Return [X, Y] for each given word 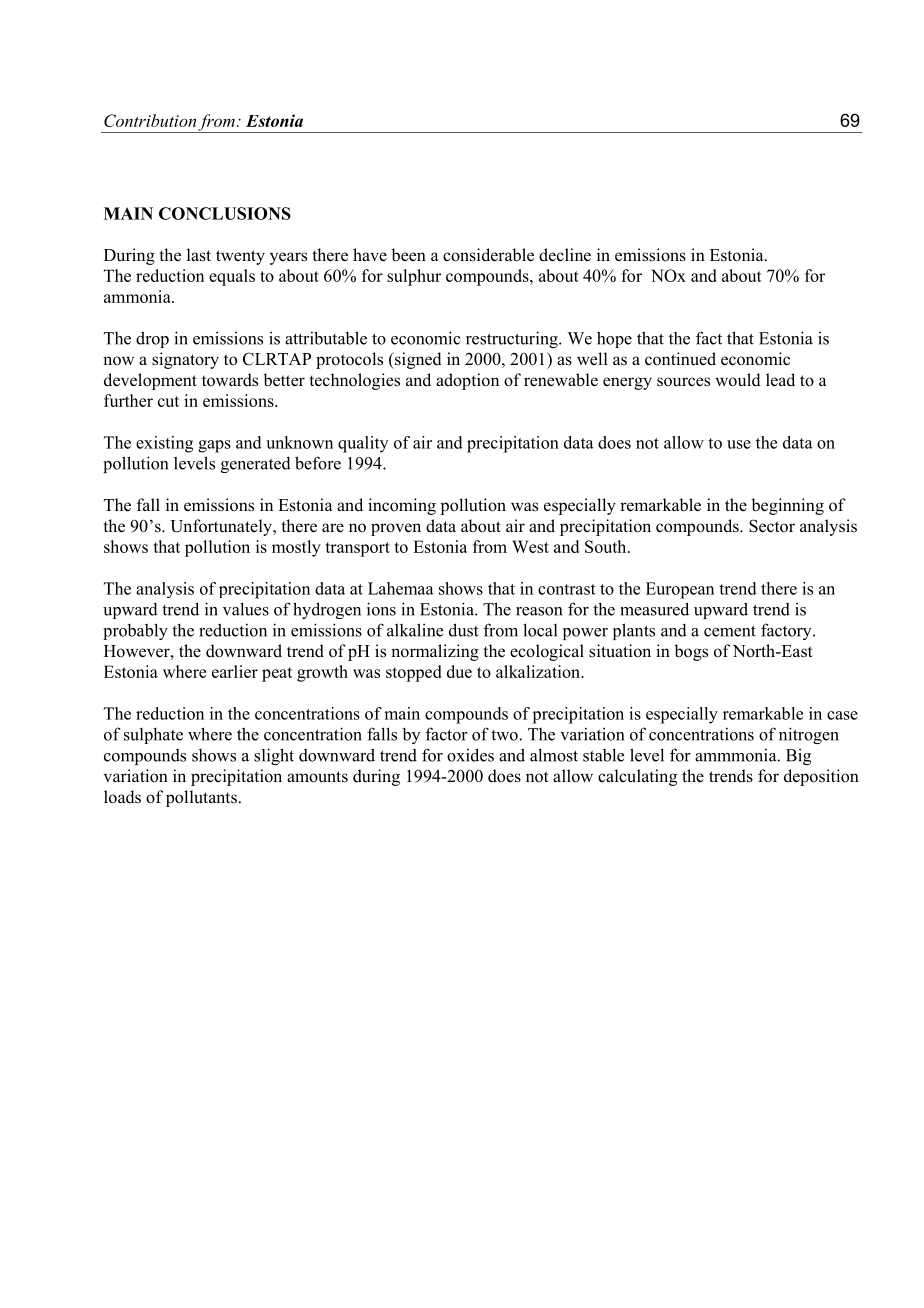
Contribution [150, 120]
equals [232, 277]
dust [464, 630]
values [246, 609]
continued [680, 359]
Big [798, 757]
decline [565, 255]
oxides [470, 755]
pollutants [201, 798]
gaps [214, 446]
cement [730, 631]
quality [363, 444]
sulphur [414, 277]
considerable [488, 255]
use [739, 444]
